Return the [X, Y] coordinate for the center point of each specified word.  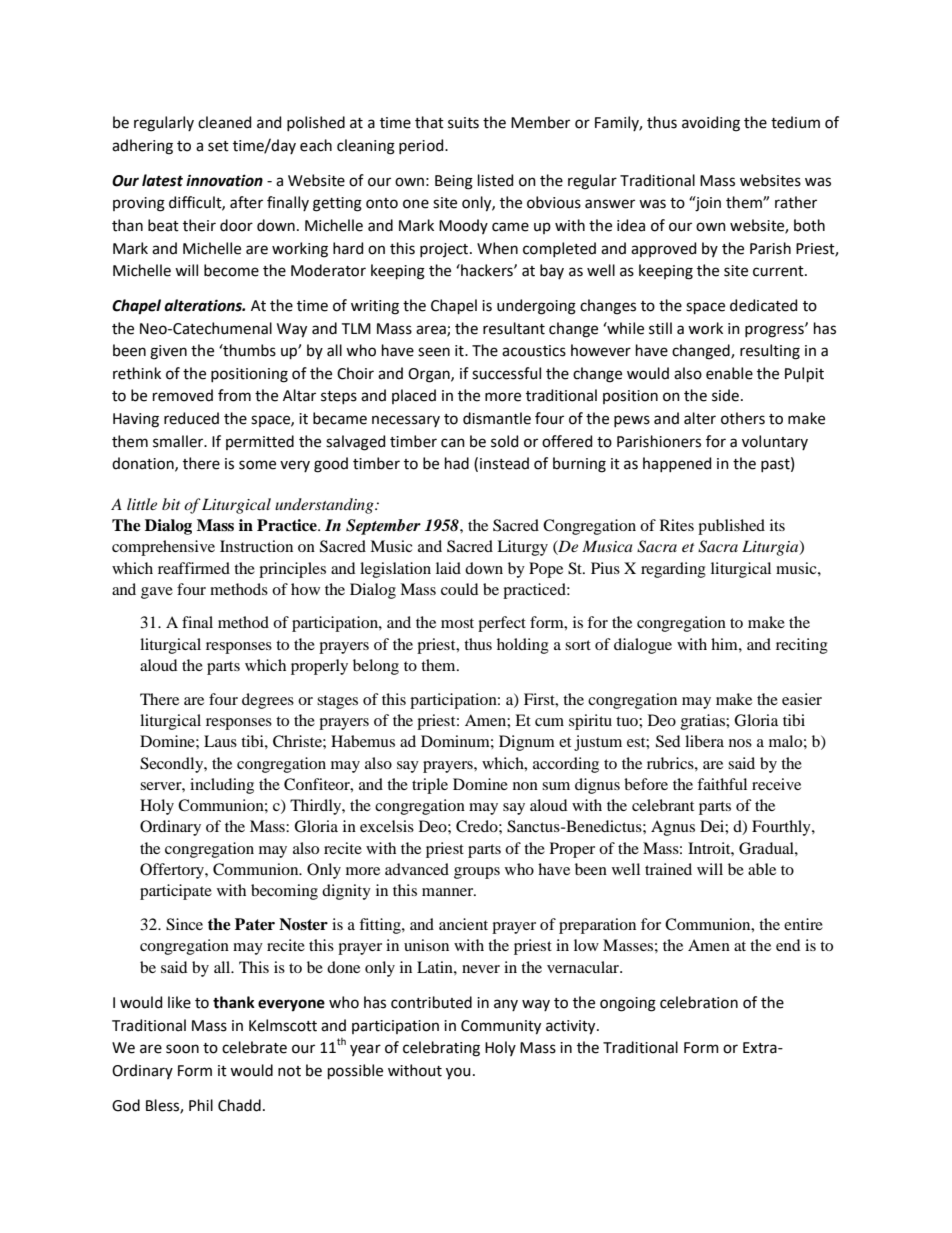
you [458, 1073]
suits [463, 123]
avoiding [711, 124]
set [218, 146]
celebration [699, 1002]
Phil [201, 1105]
